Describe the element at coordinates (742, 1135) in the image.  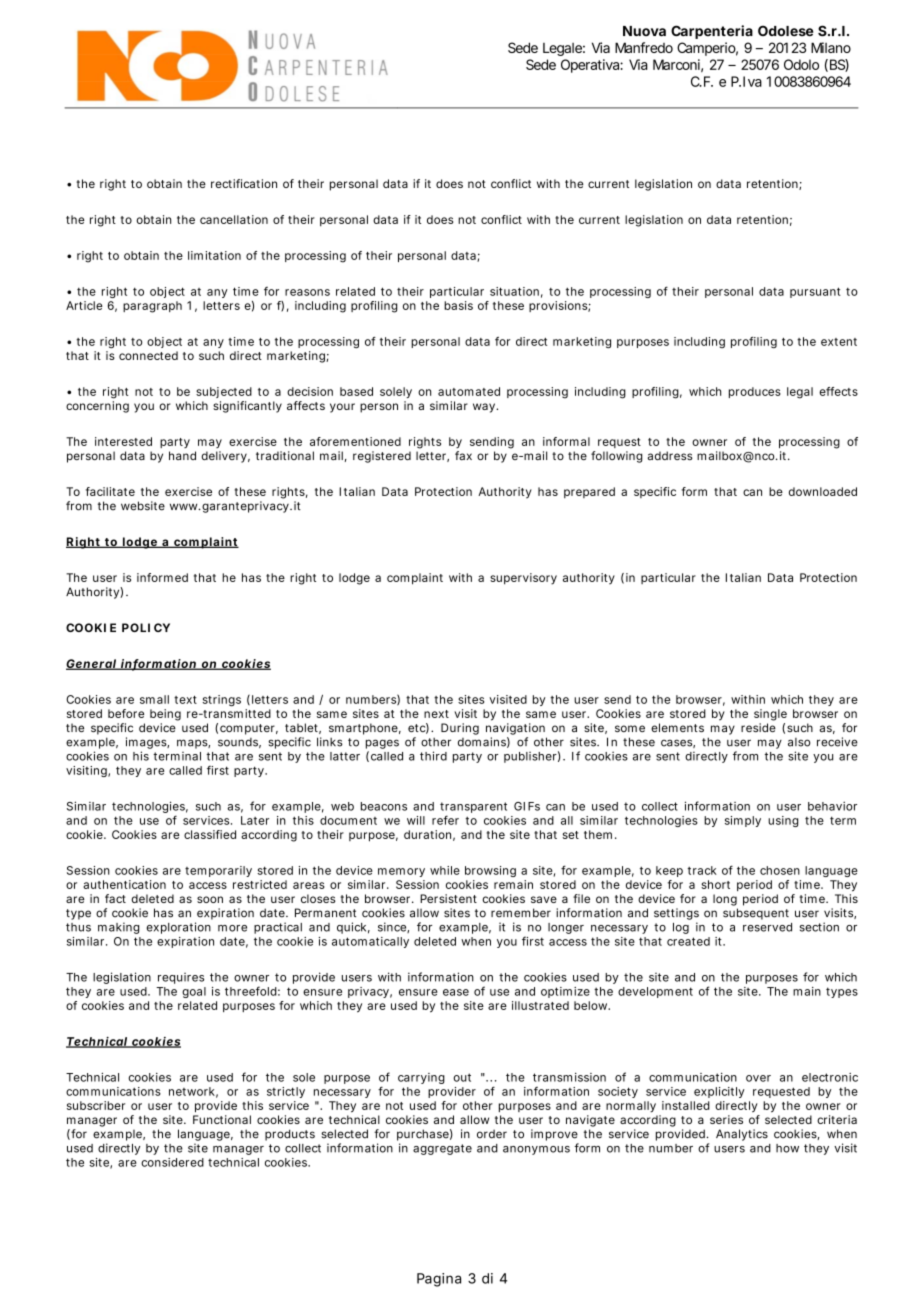
I see `Analytics` at that location.
